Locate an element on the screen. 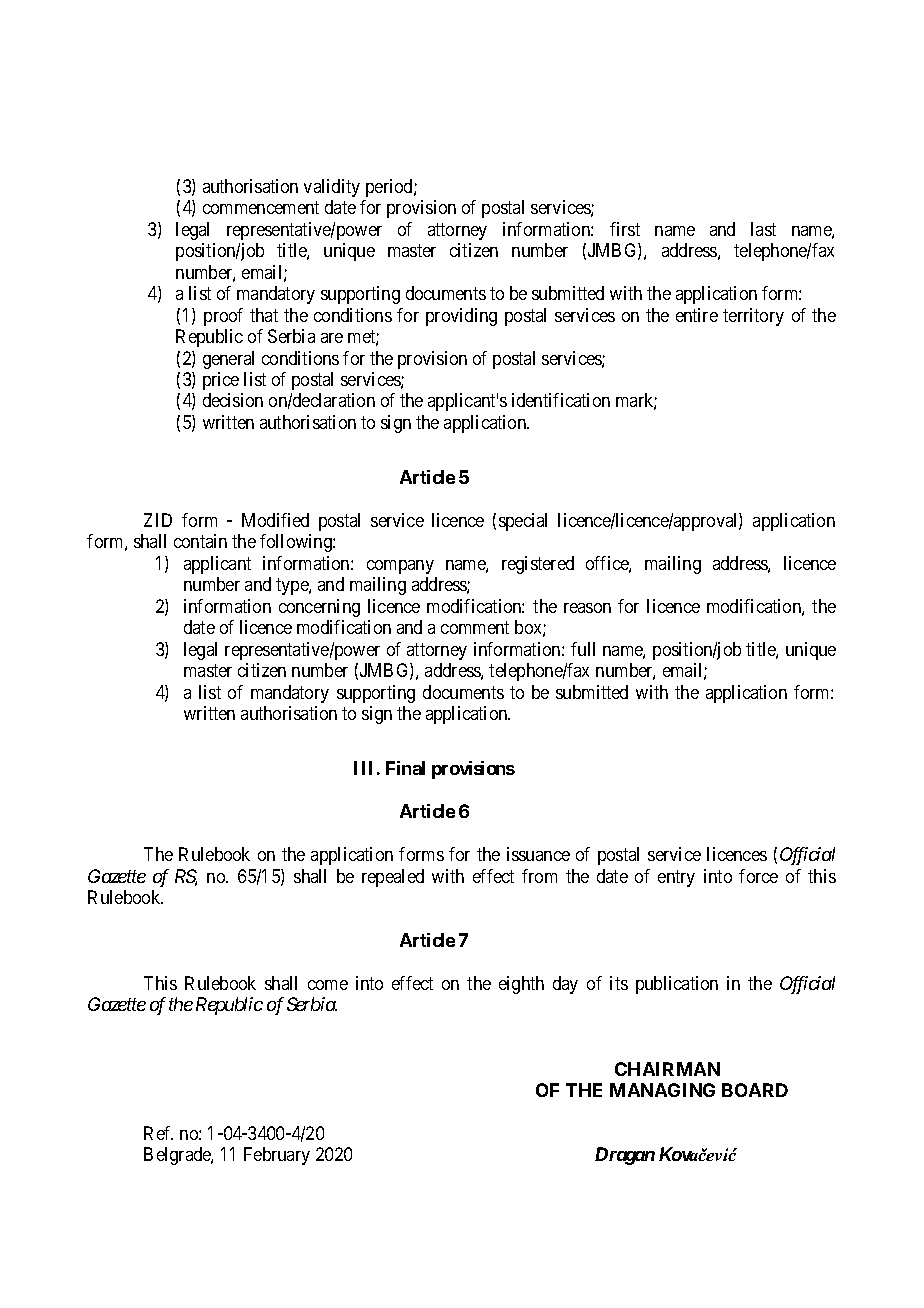  eighth is located at coordinates (521, 985).
